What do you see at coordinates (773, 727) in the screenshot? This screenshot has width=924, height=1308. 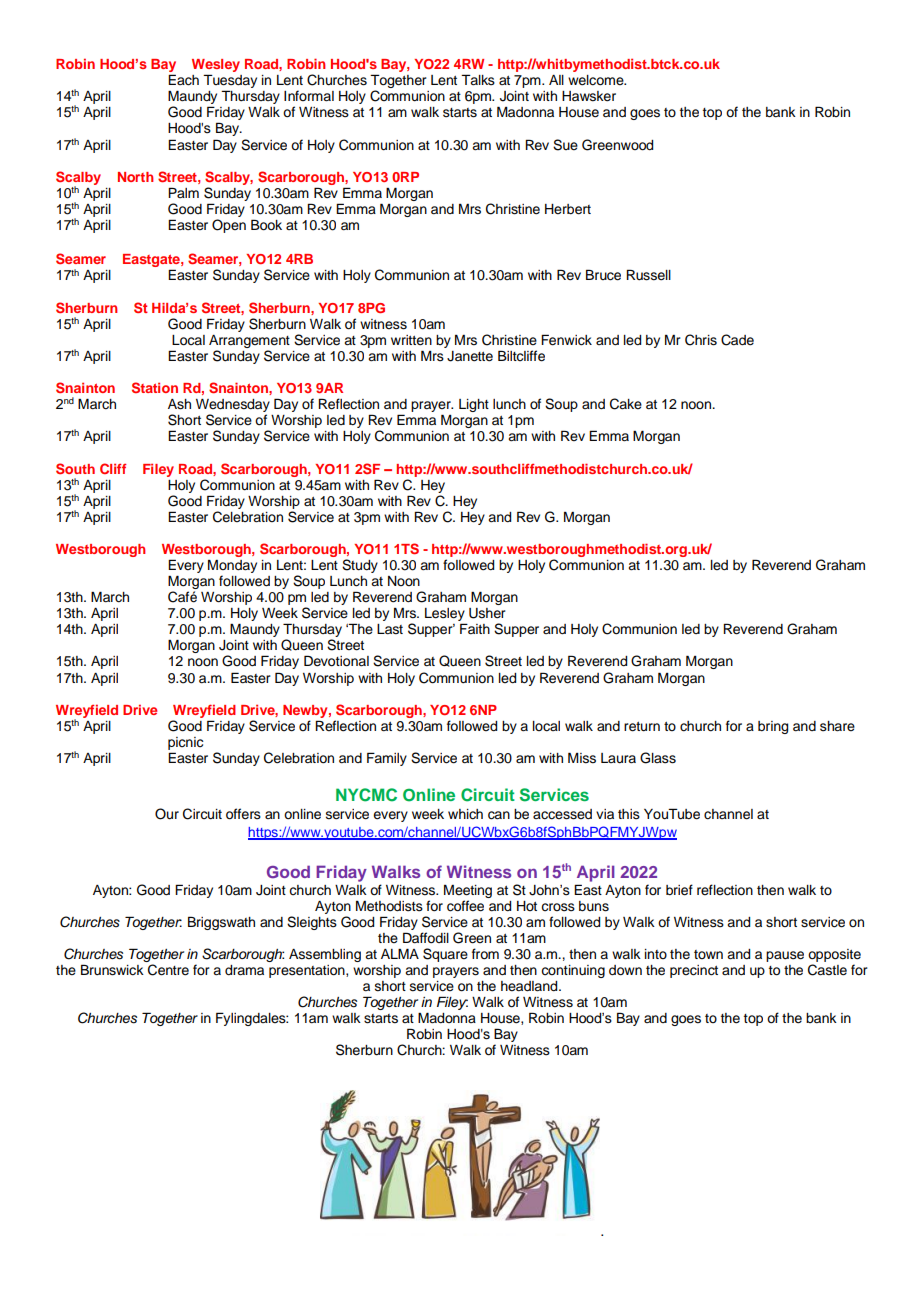 I see `bring` at bounding box center [773, 727].
